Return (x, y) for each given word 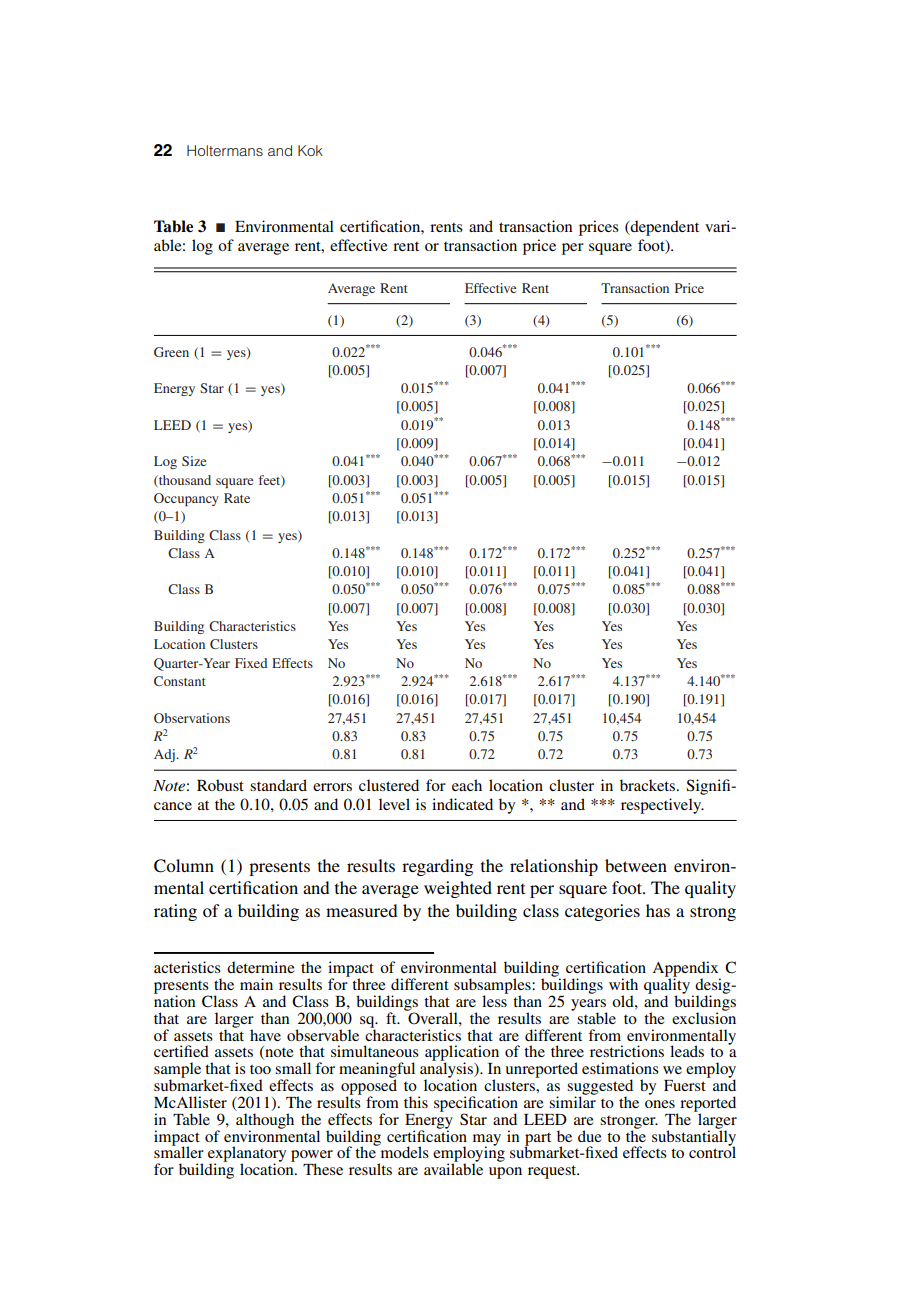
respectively (662, 806)
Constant (180, 681)
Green (171, 352)
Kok (310, 150)
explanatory (247, 1155)
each (467, 785)
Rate (237, 498)
